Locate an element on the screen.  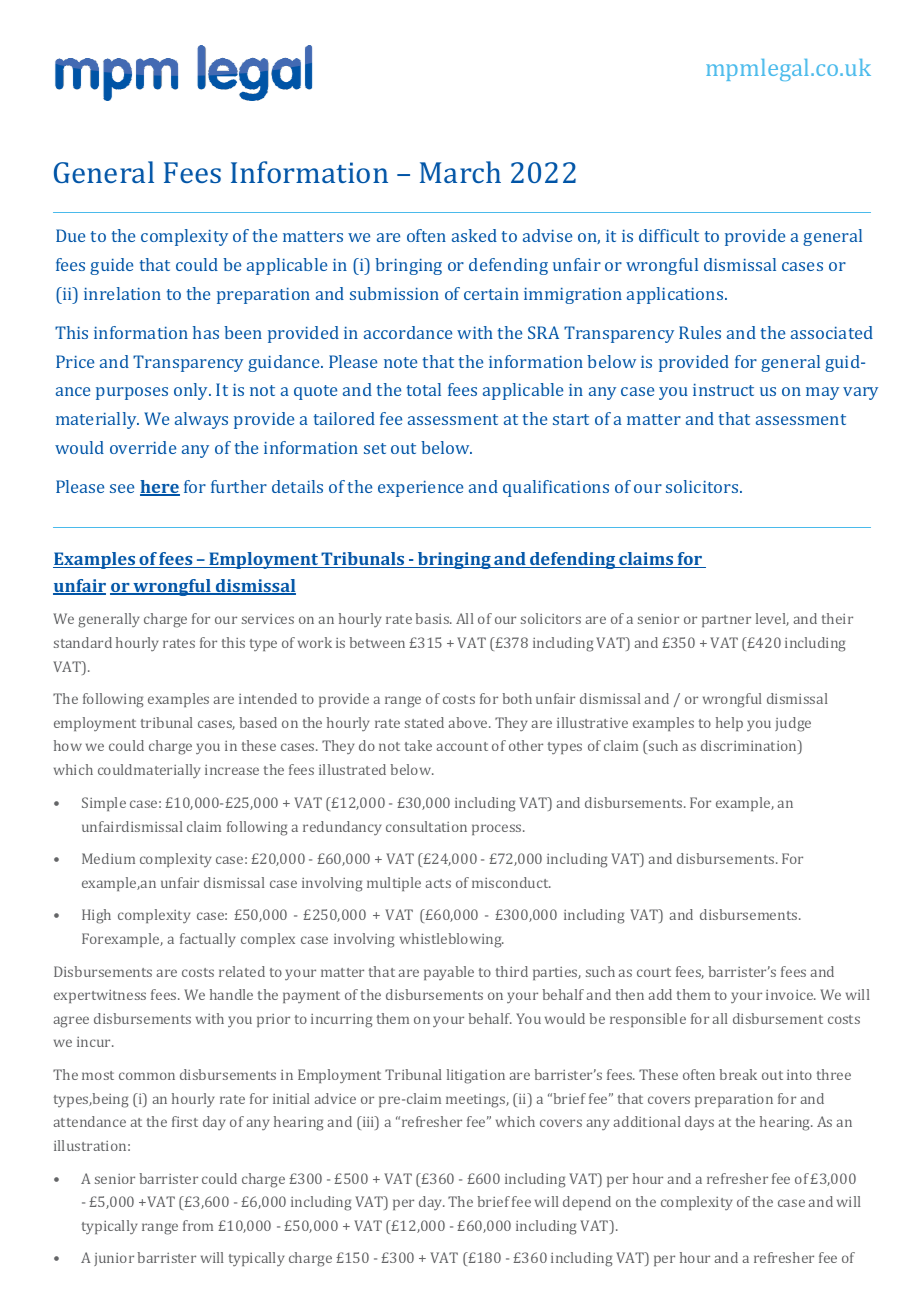
invoice is located at coordinates (791, 995).
